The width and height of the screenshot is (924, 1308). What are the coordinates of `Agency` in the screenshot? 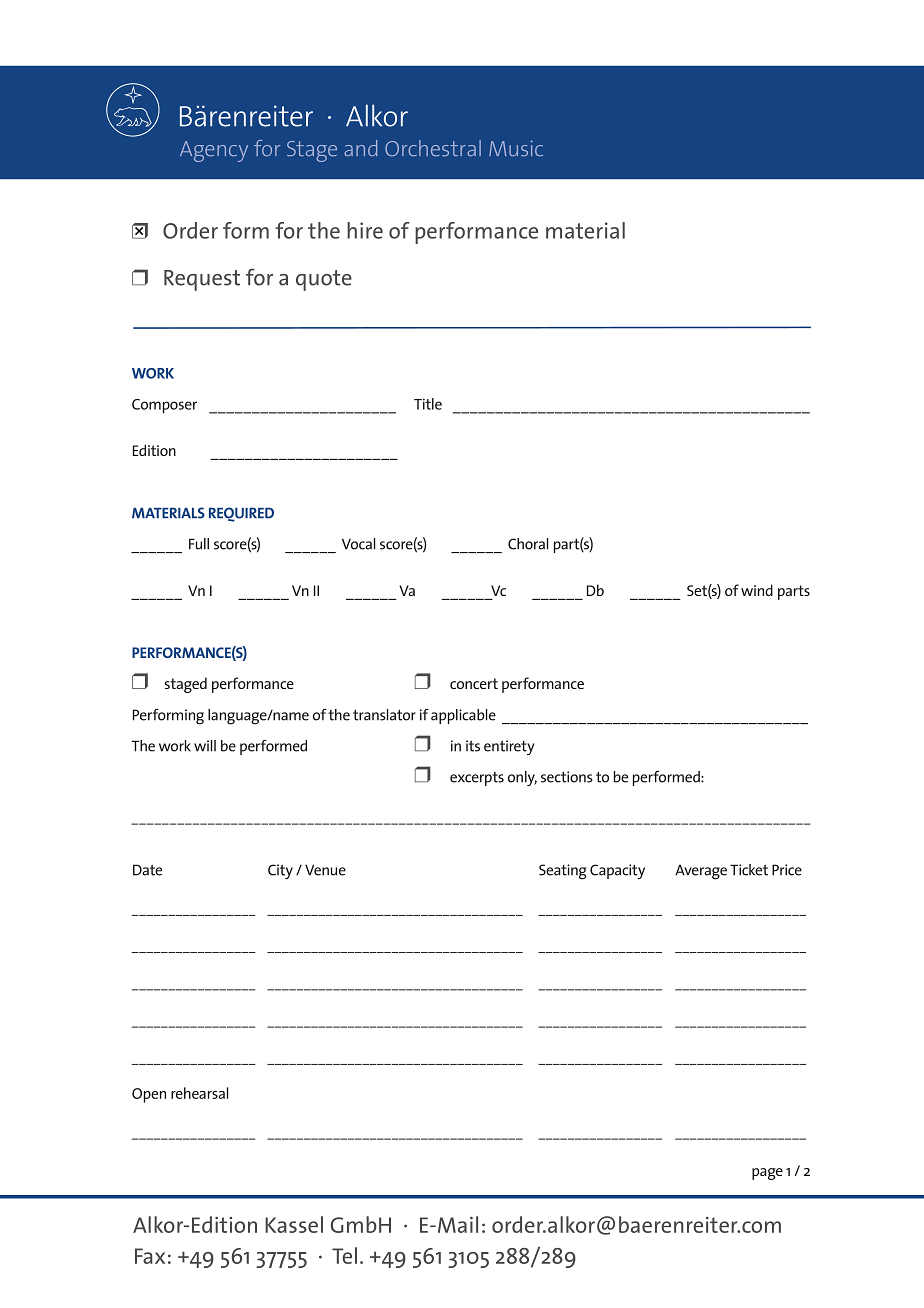 It's located at (214, 151).
